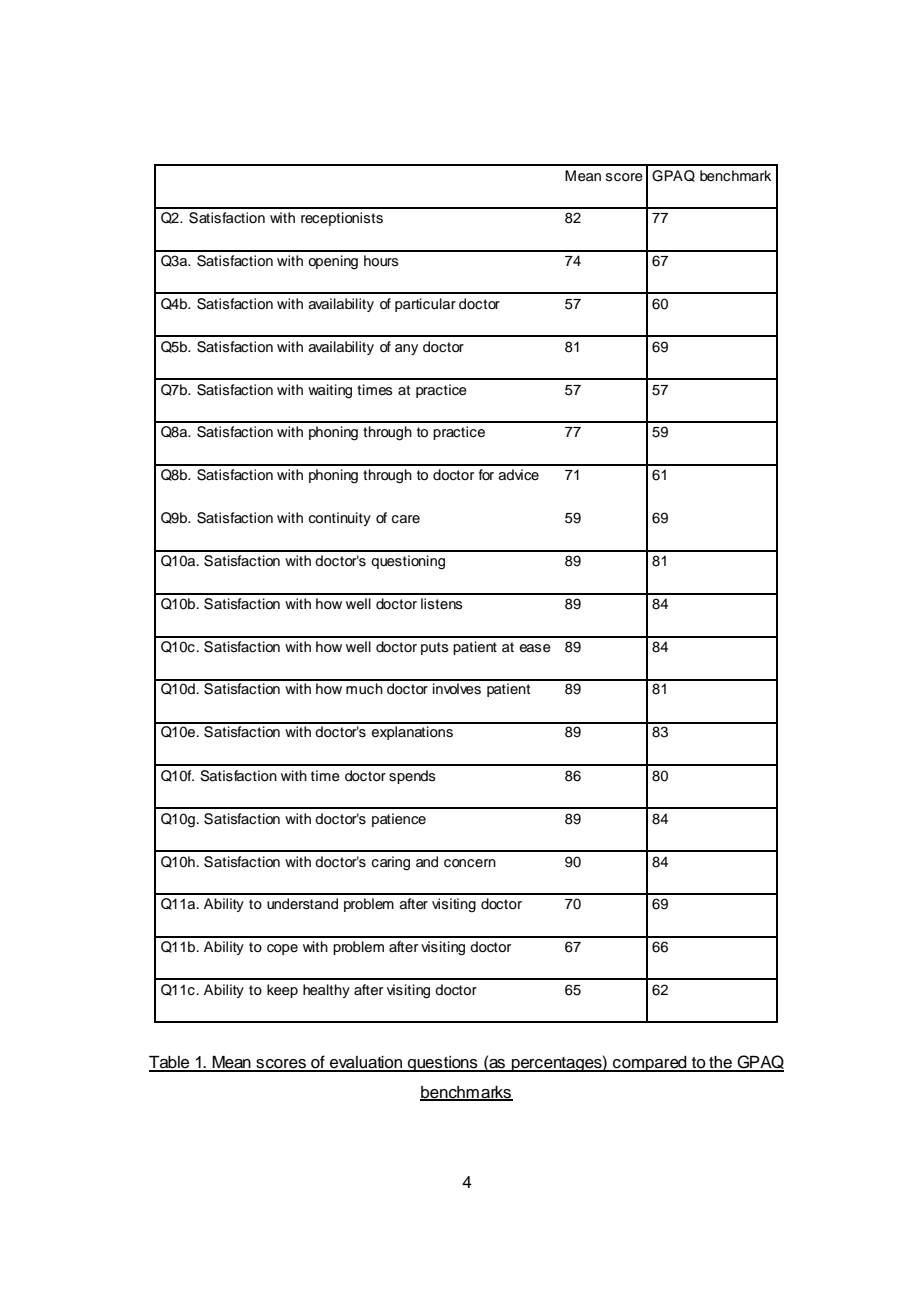 The width and height of the screenshot is (924, 1308). I want to click on particular, so click(425, 305).
